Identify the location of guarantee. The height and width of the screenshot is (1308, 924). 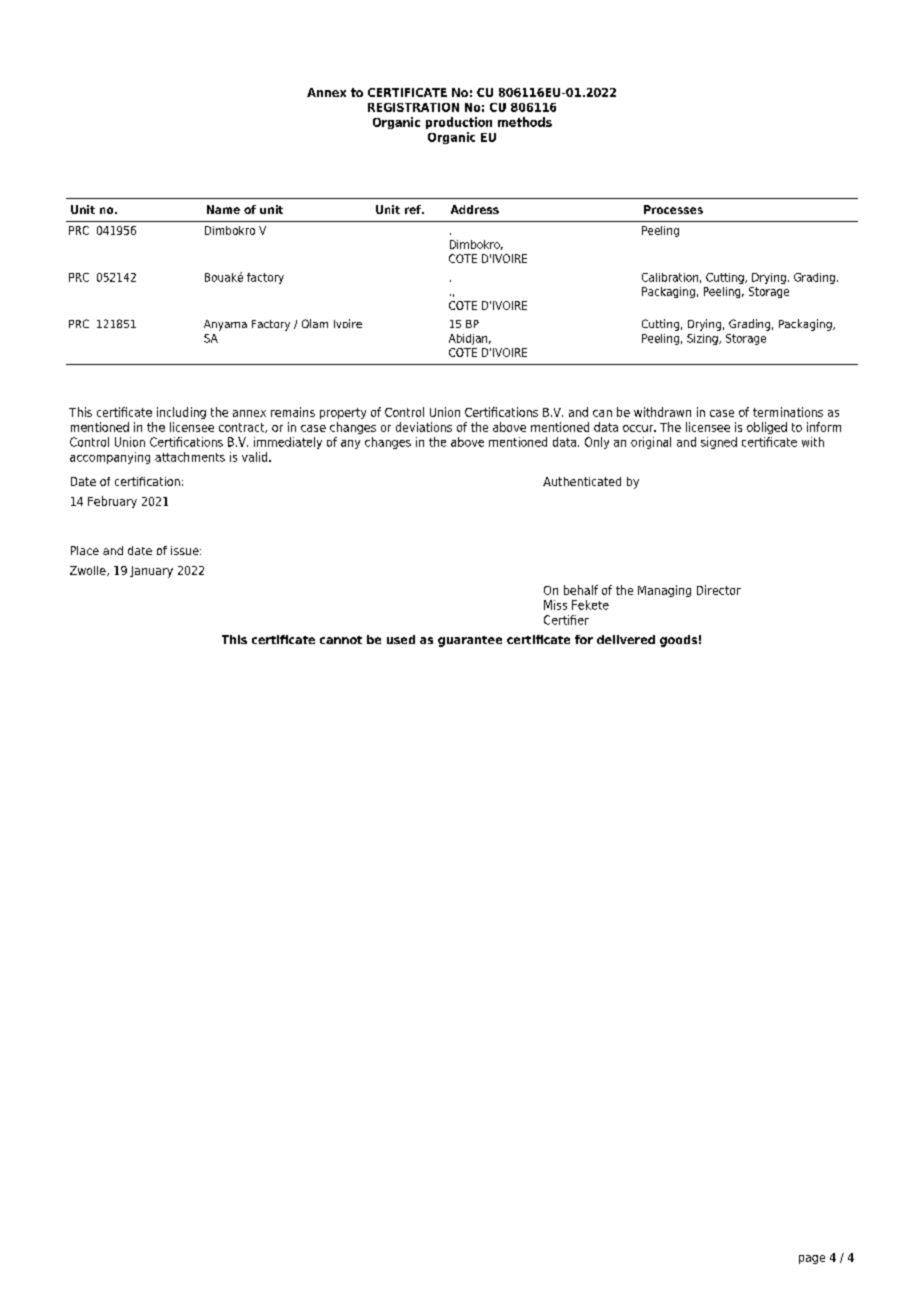
(470, 641).
